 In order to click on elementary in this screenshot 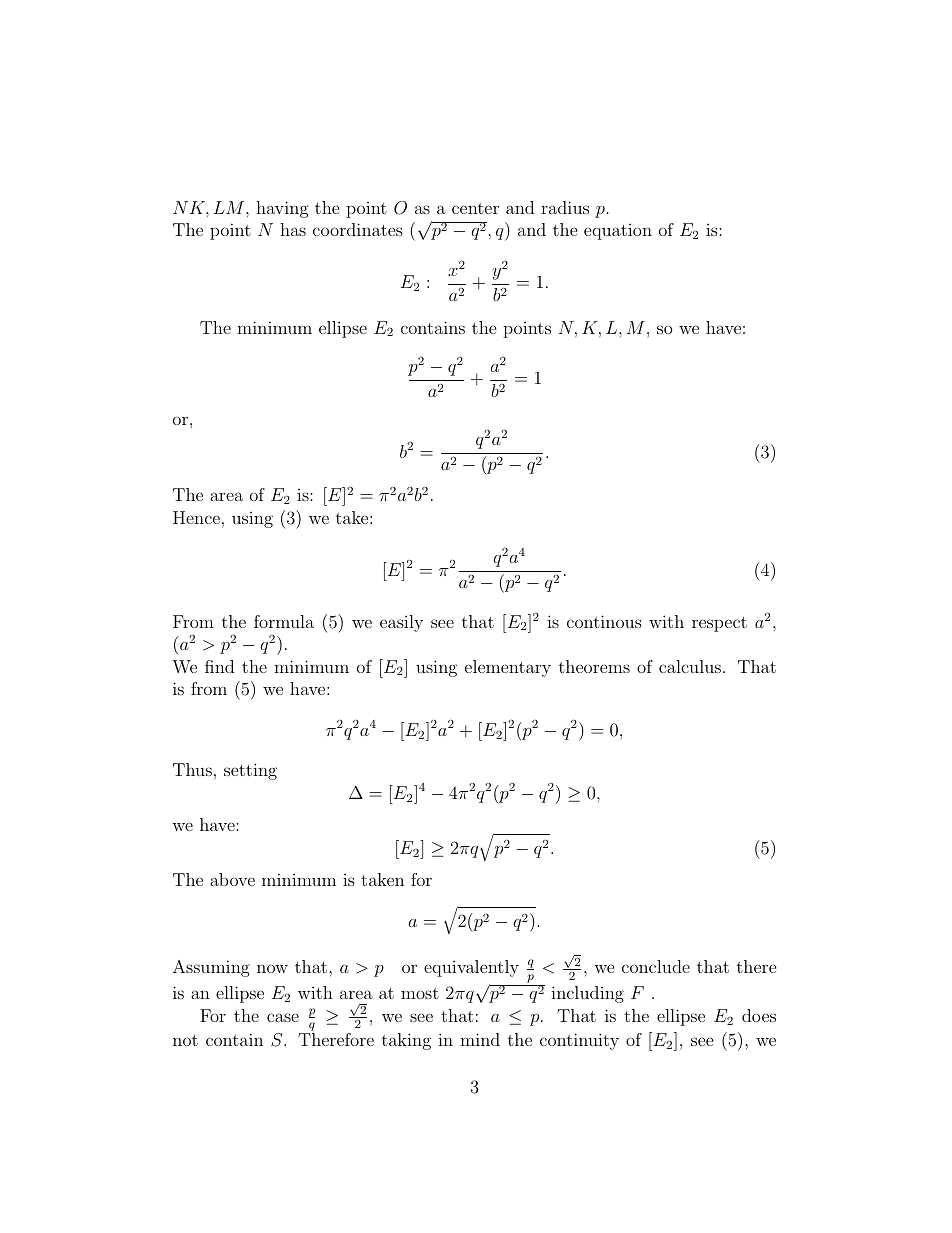, I will do `click(508, 668)`.
